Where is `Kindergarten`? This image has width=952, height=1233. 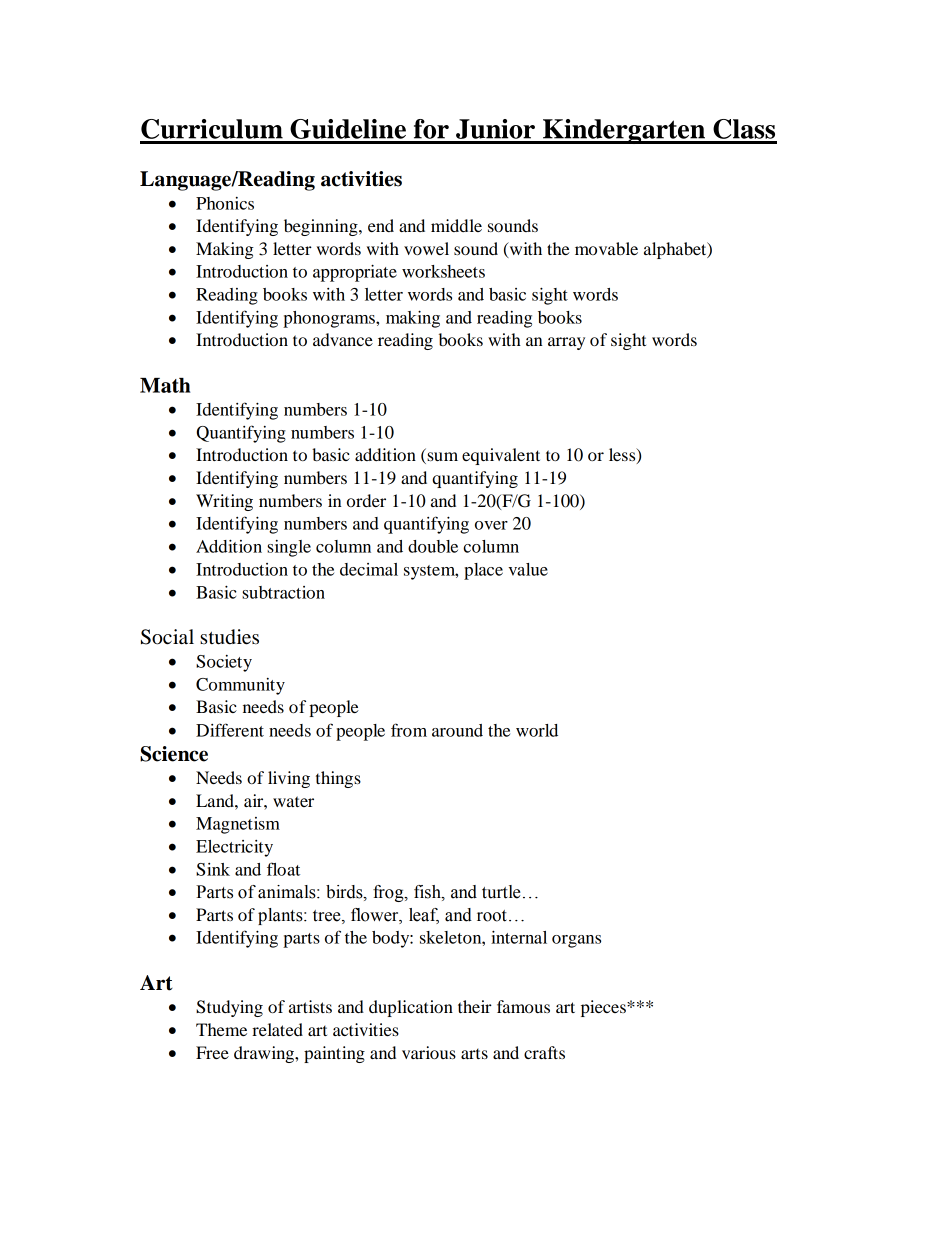
Kindergarten is located at coordinates (624, 131).
